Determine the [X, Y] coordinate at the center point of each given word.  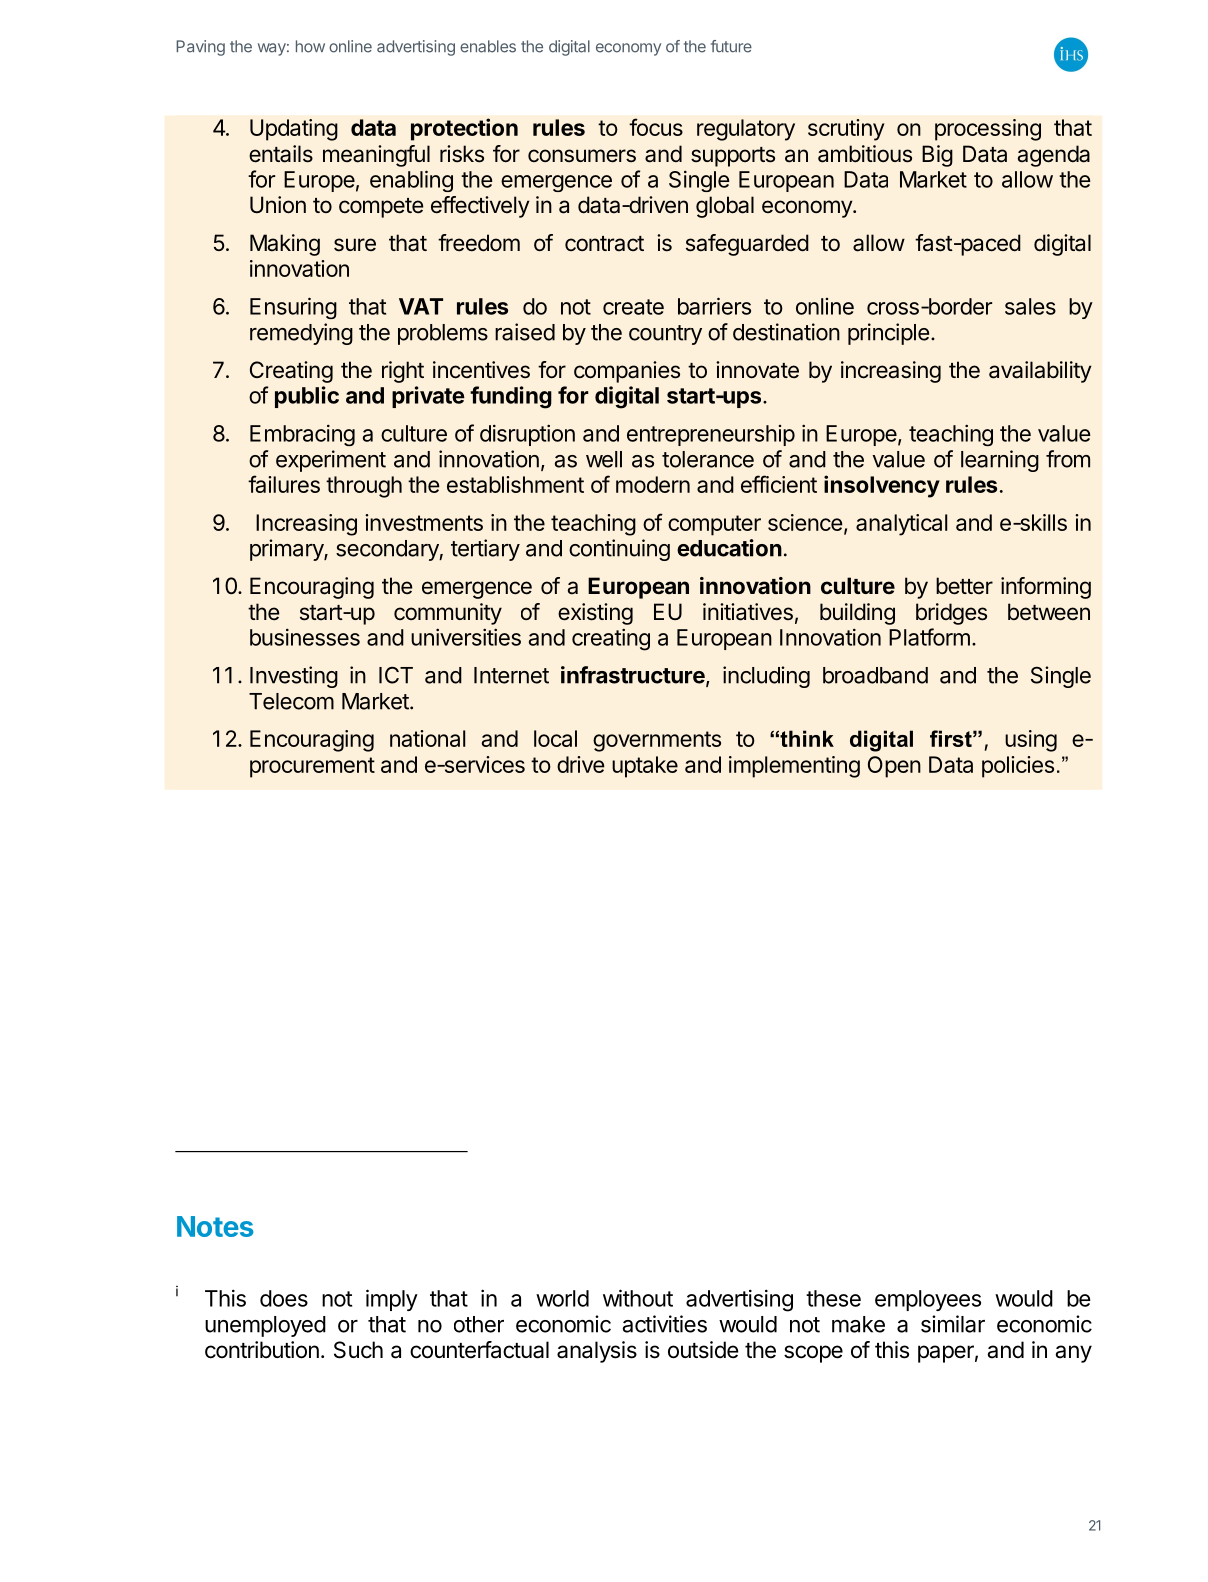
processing [988, 130]
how [310, 46]
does [284, 1298]
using [1031, 741]
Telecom [291, 701]
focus [656, 127]
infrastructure [634, 676]
